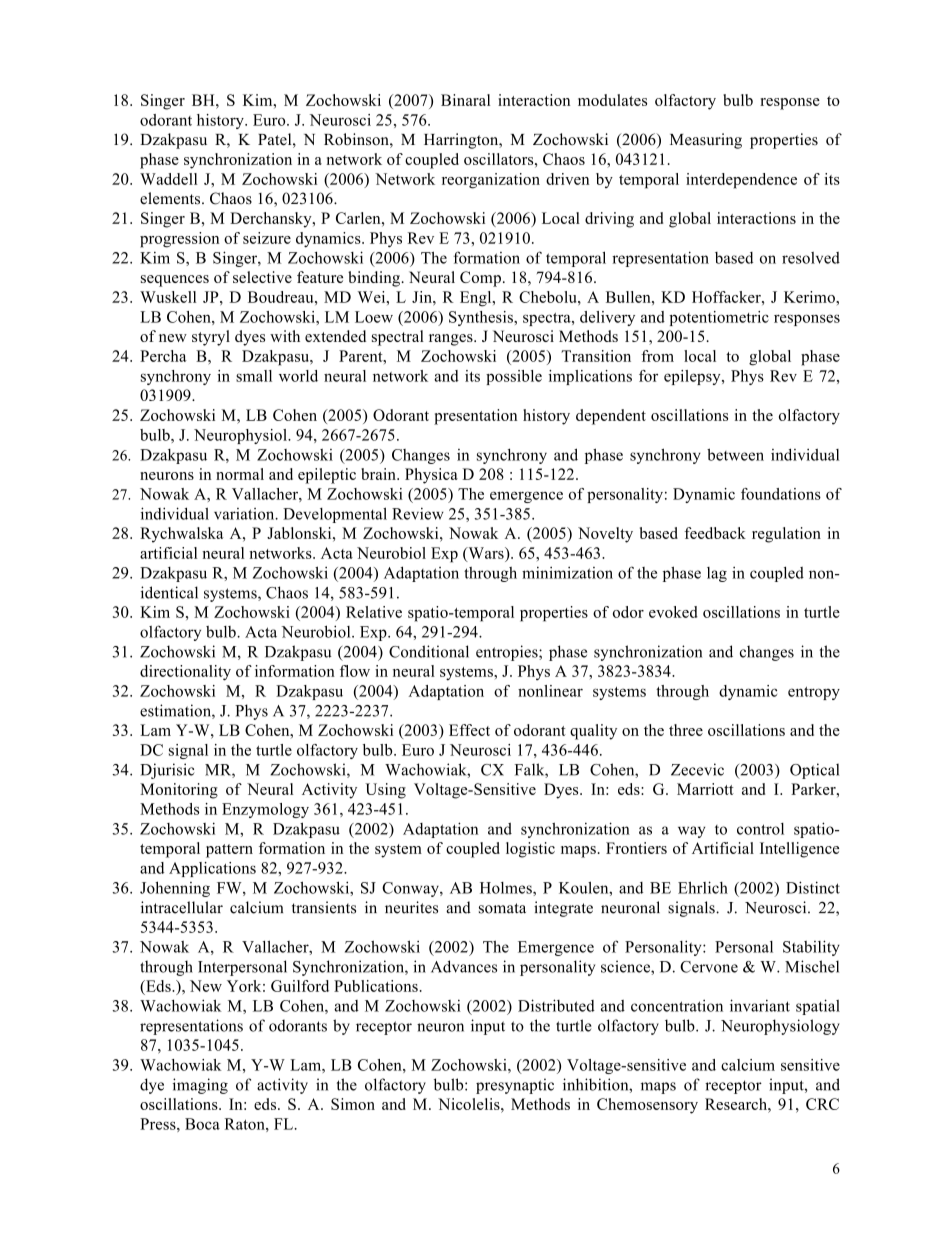  Describe the element at coordinates (469, 730) in the screenshot. I see `Effect` at that location.
